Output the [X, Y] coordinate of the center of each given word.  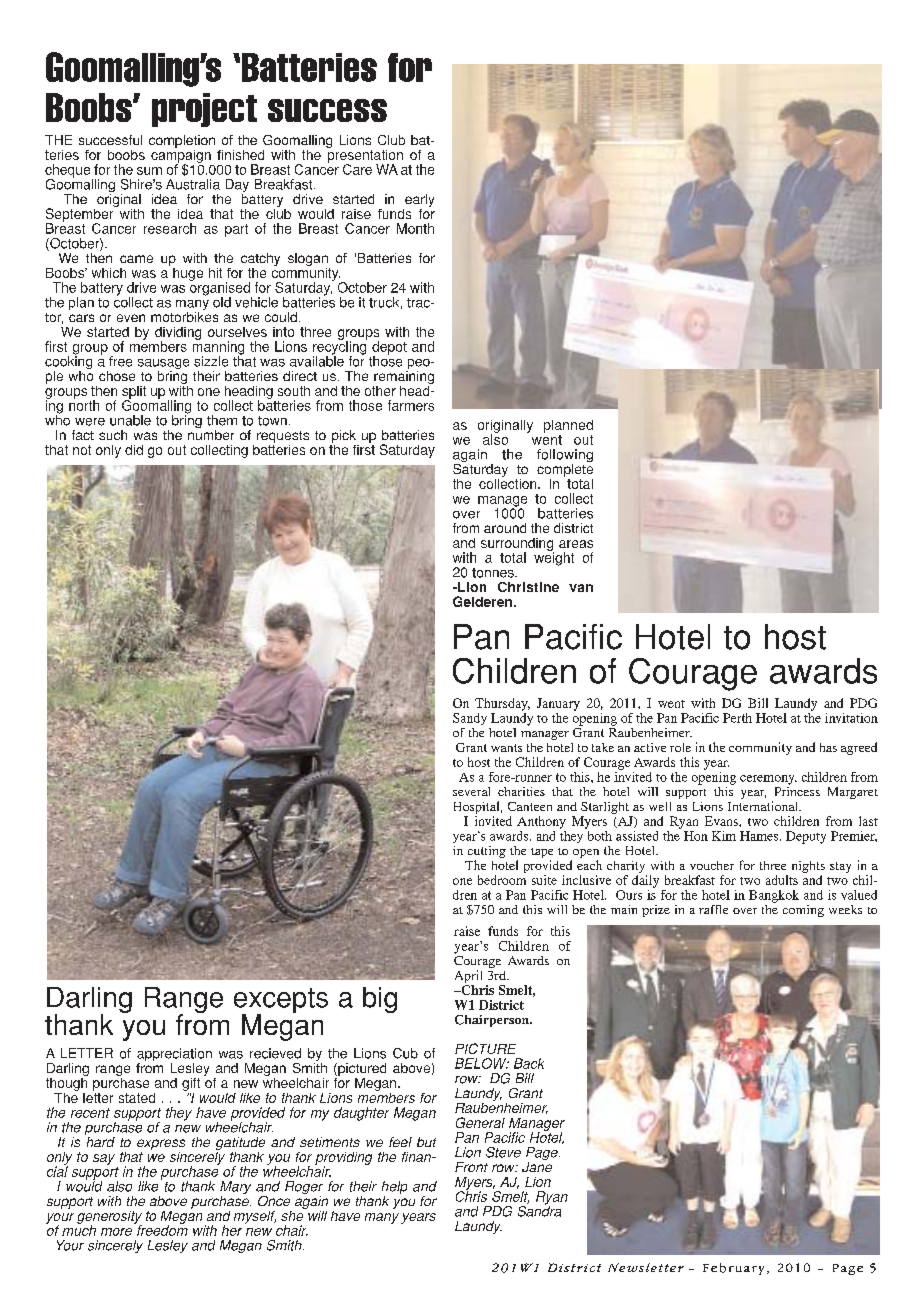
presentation [365, 156]
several [471, 791]
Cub [405, 1053]
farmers [411, 405]
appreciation [174, 1056]
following [565, 457]
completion [182, 141]
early [419, 200]
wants [506, 748]
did [134, 450]
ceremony [768, 780]
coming [803, 911]
